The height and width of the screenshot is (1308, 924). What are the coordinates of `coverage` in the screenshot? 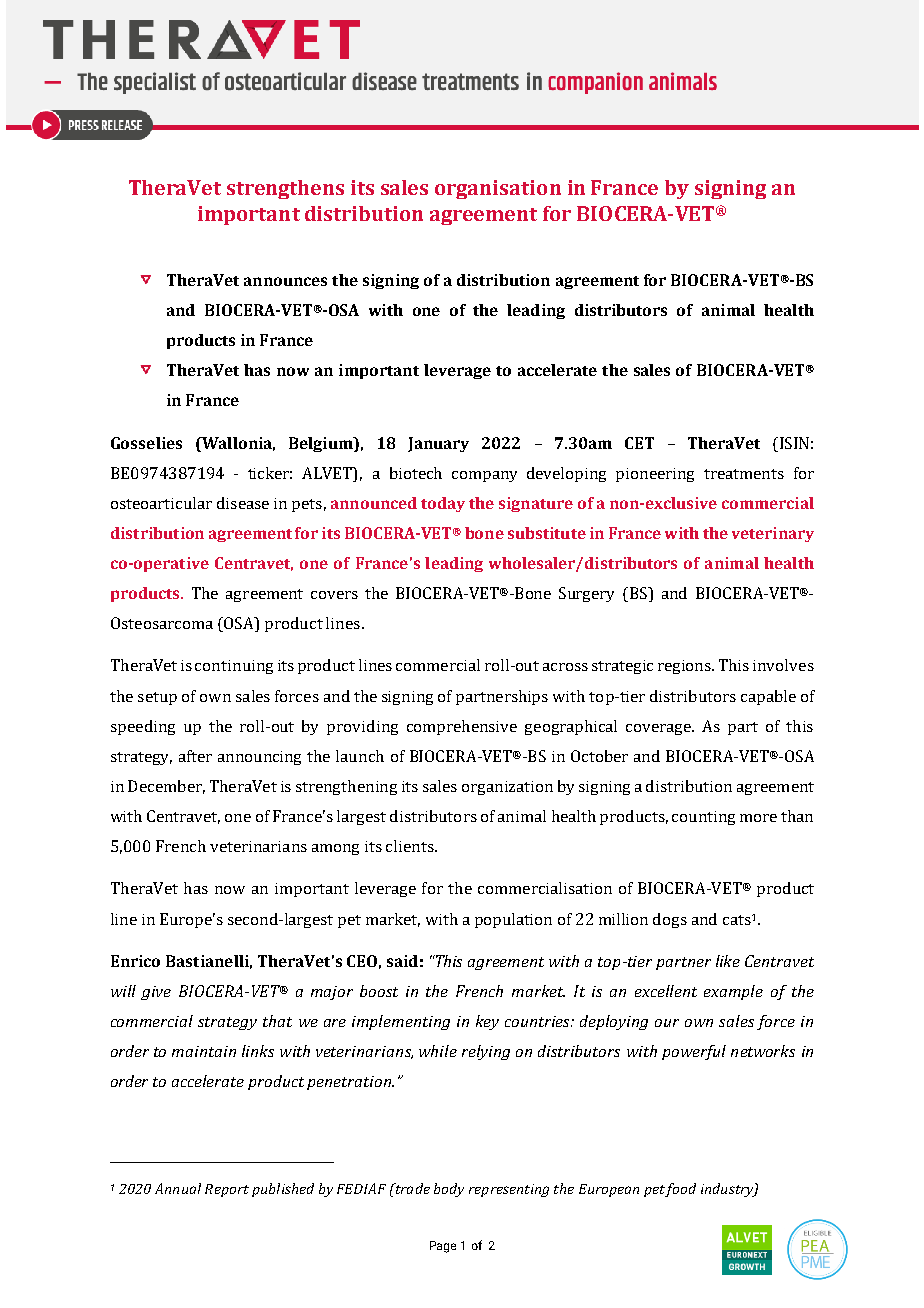 It's located at (659, 729).
